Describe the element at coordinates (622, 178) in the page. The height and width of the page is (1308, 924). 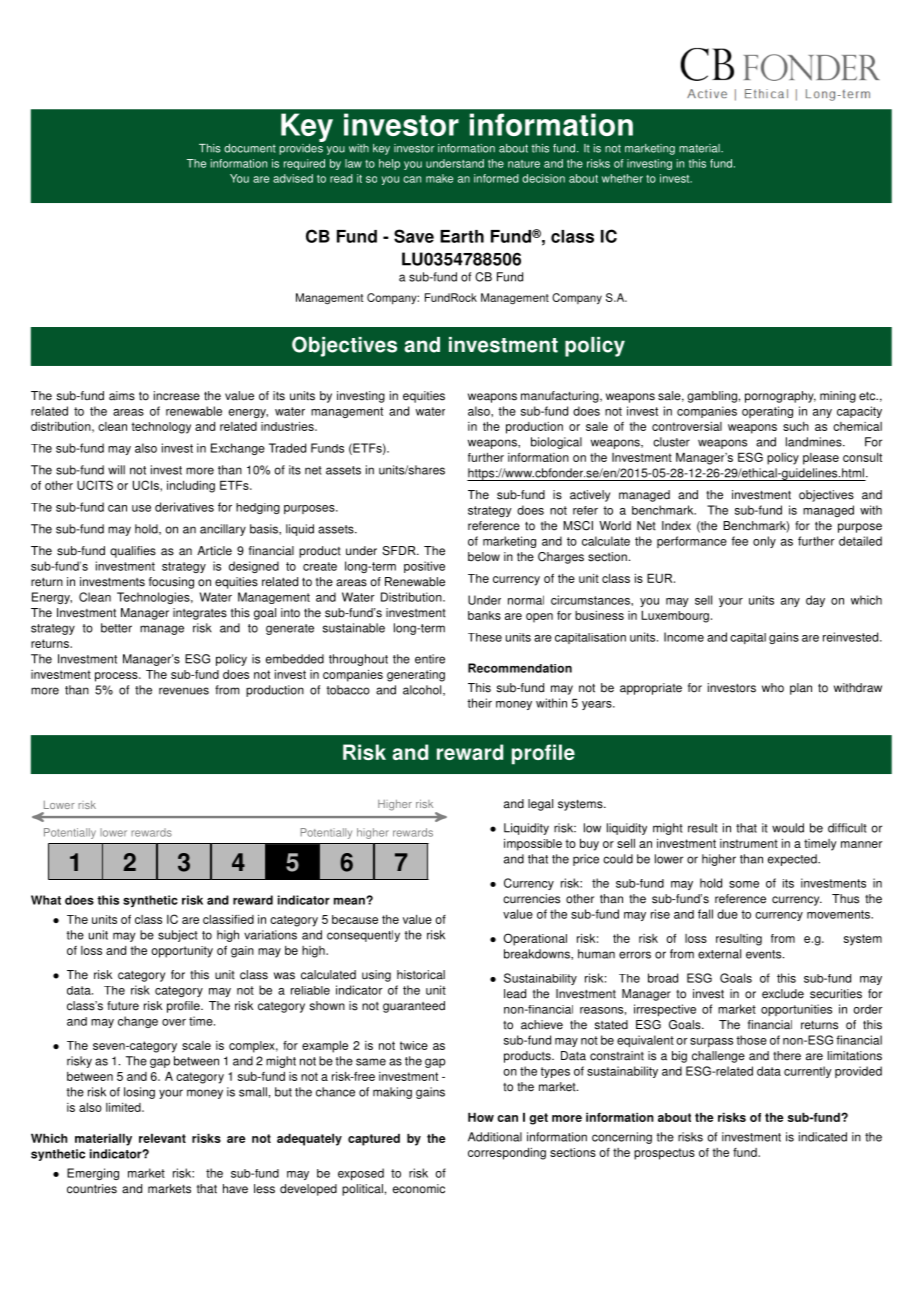
I see `whether` at that location.
